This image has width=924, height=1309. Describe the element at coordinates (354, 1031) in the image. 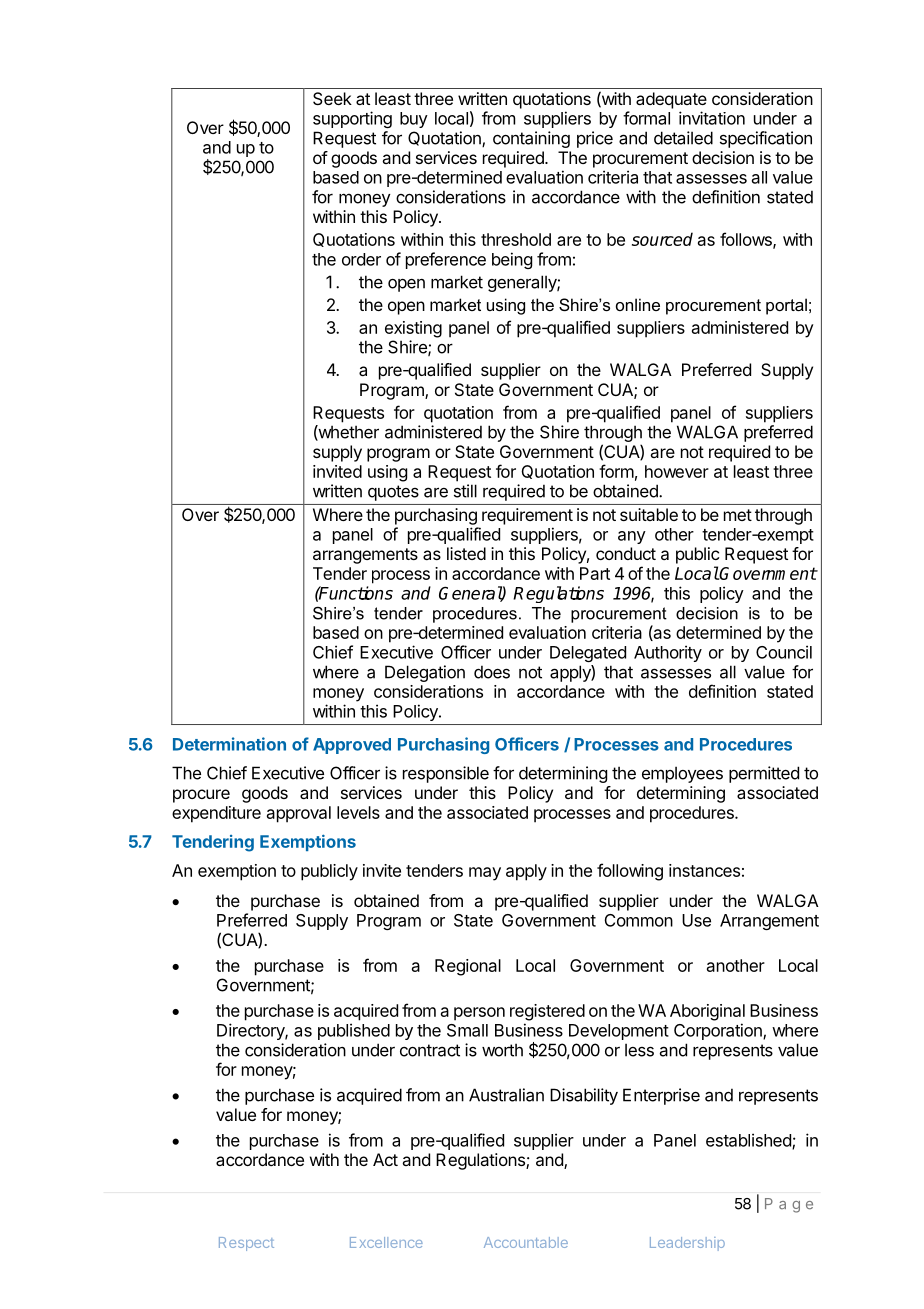

I see `published` at that location.
